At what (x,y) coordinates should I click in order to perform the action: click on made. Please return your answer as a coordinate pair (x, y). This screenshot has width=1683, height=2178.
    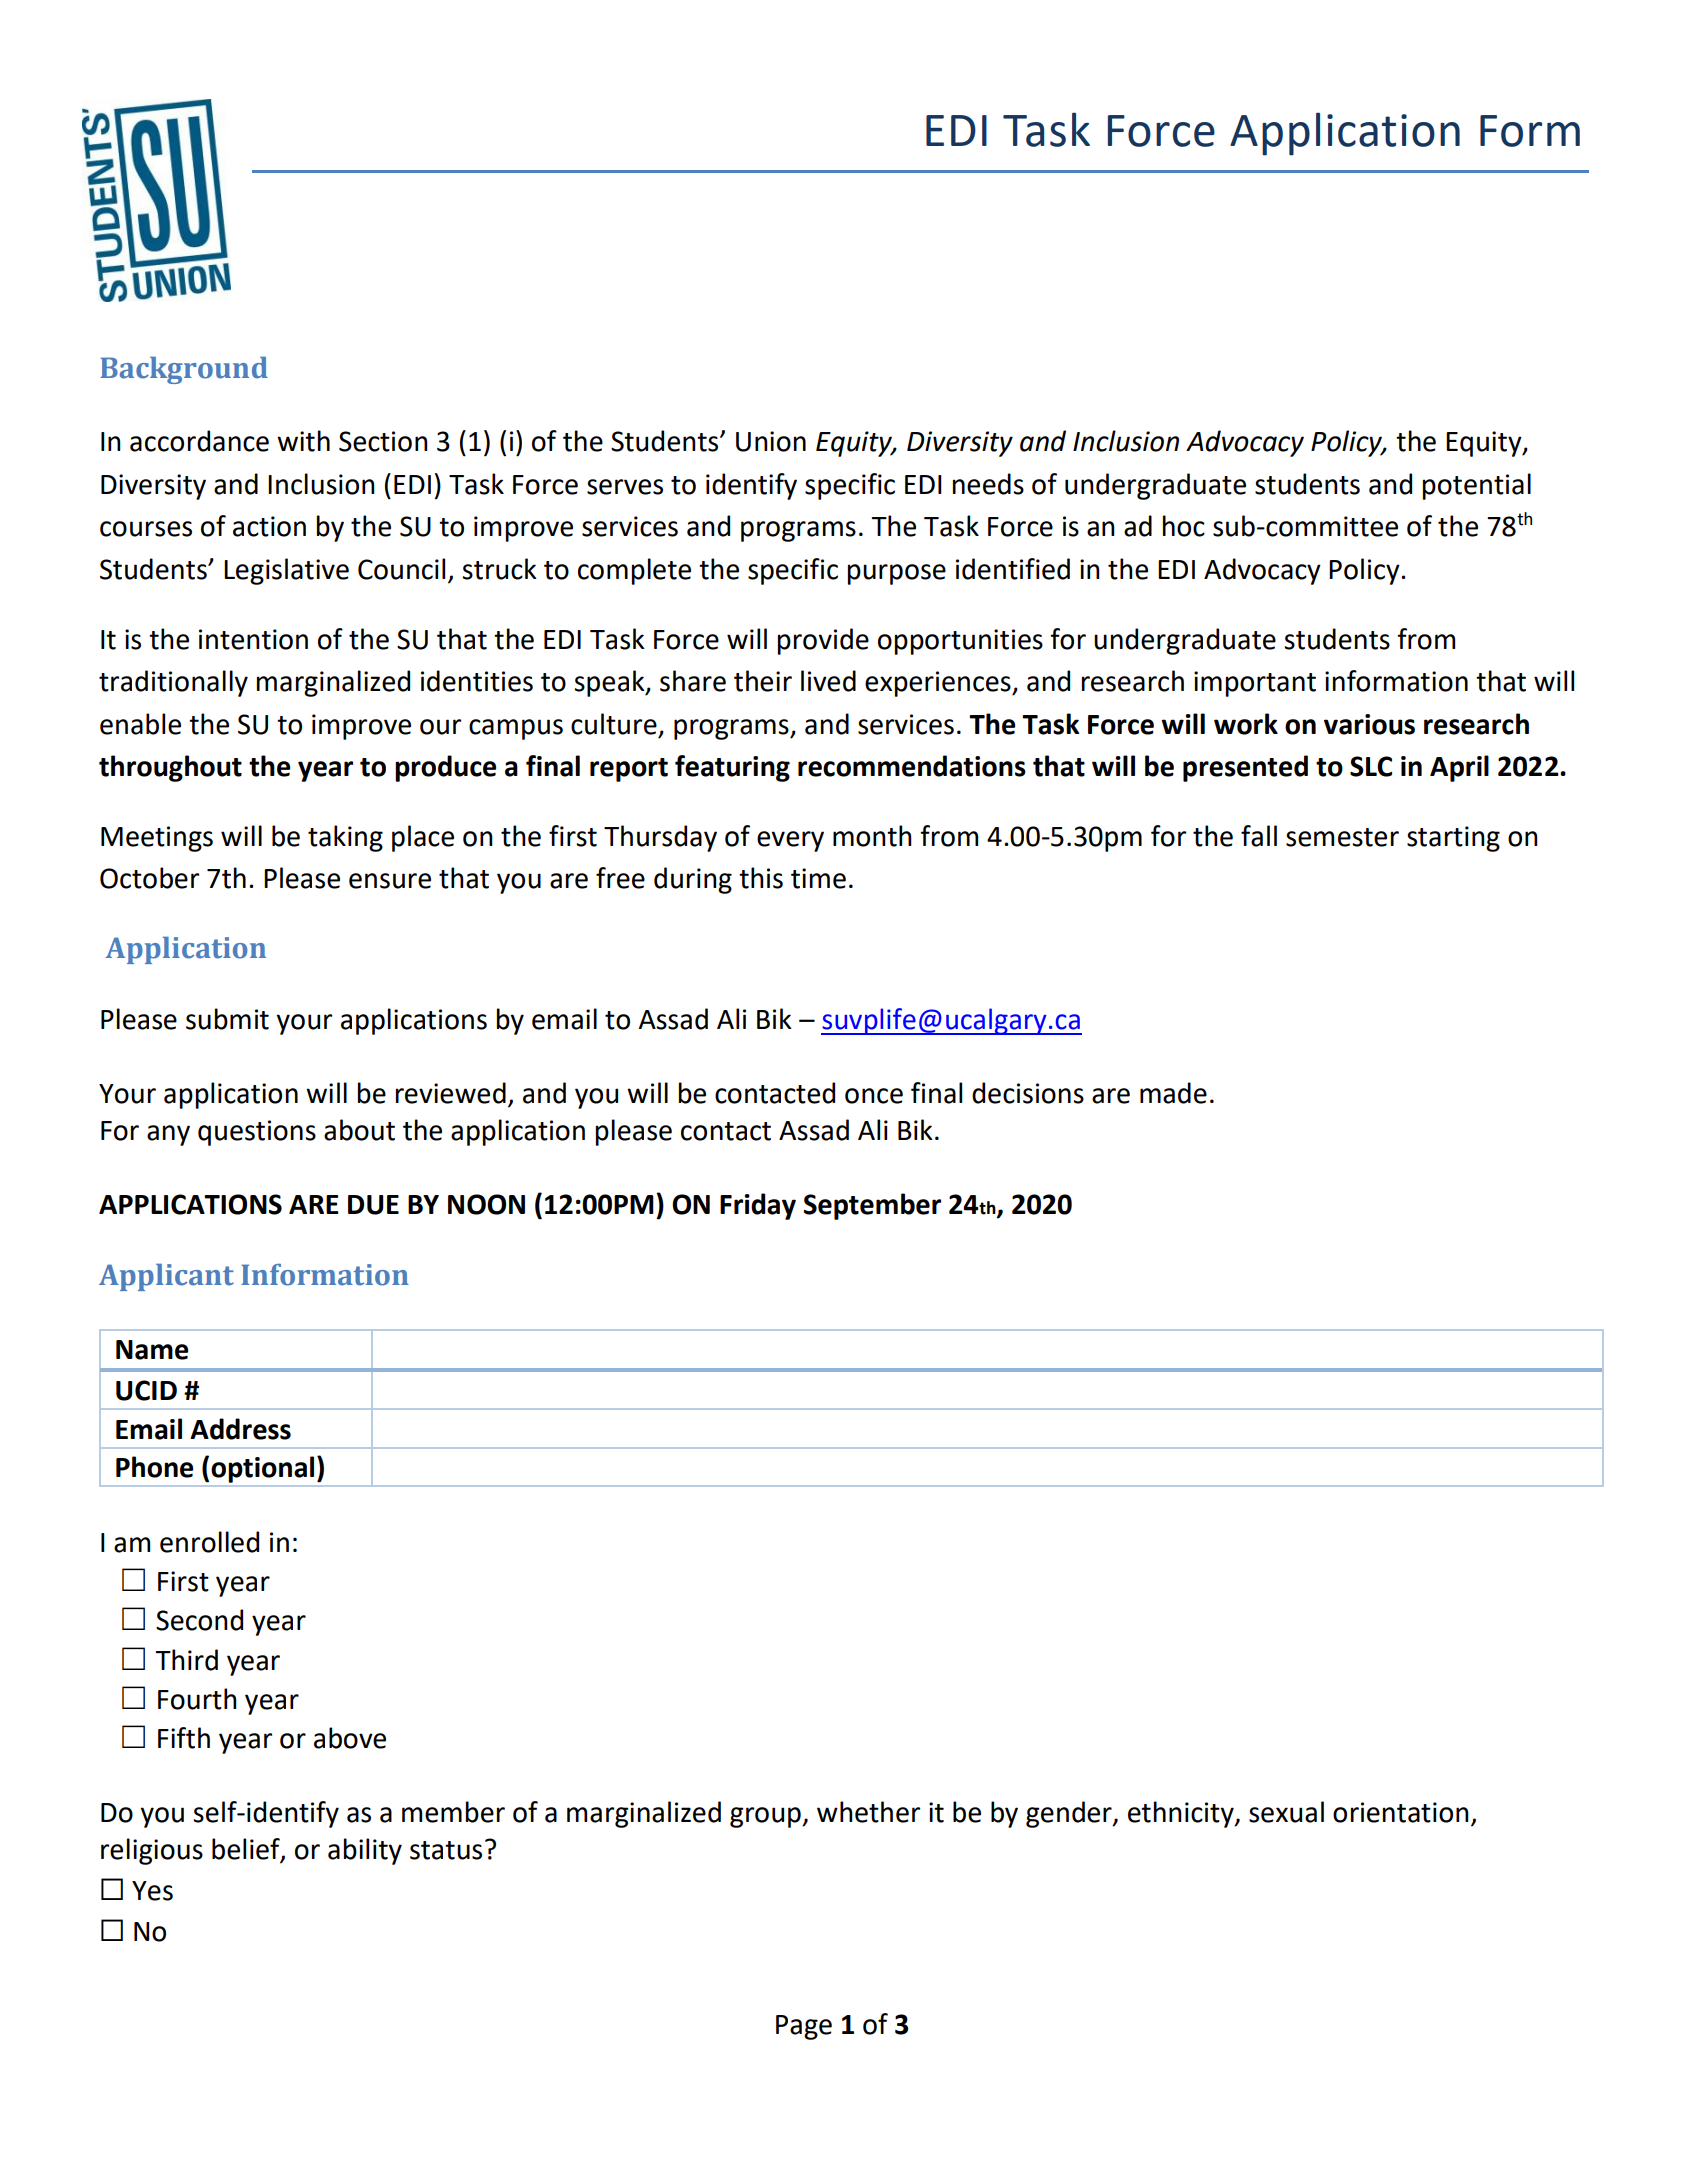
    Looking at the image, I should click on (1173, 1093).
